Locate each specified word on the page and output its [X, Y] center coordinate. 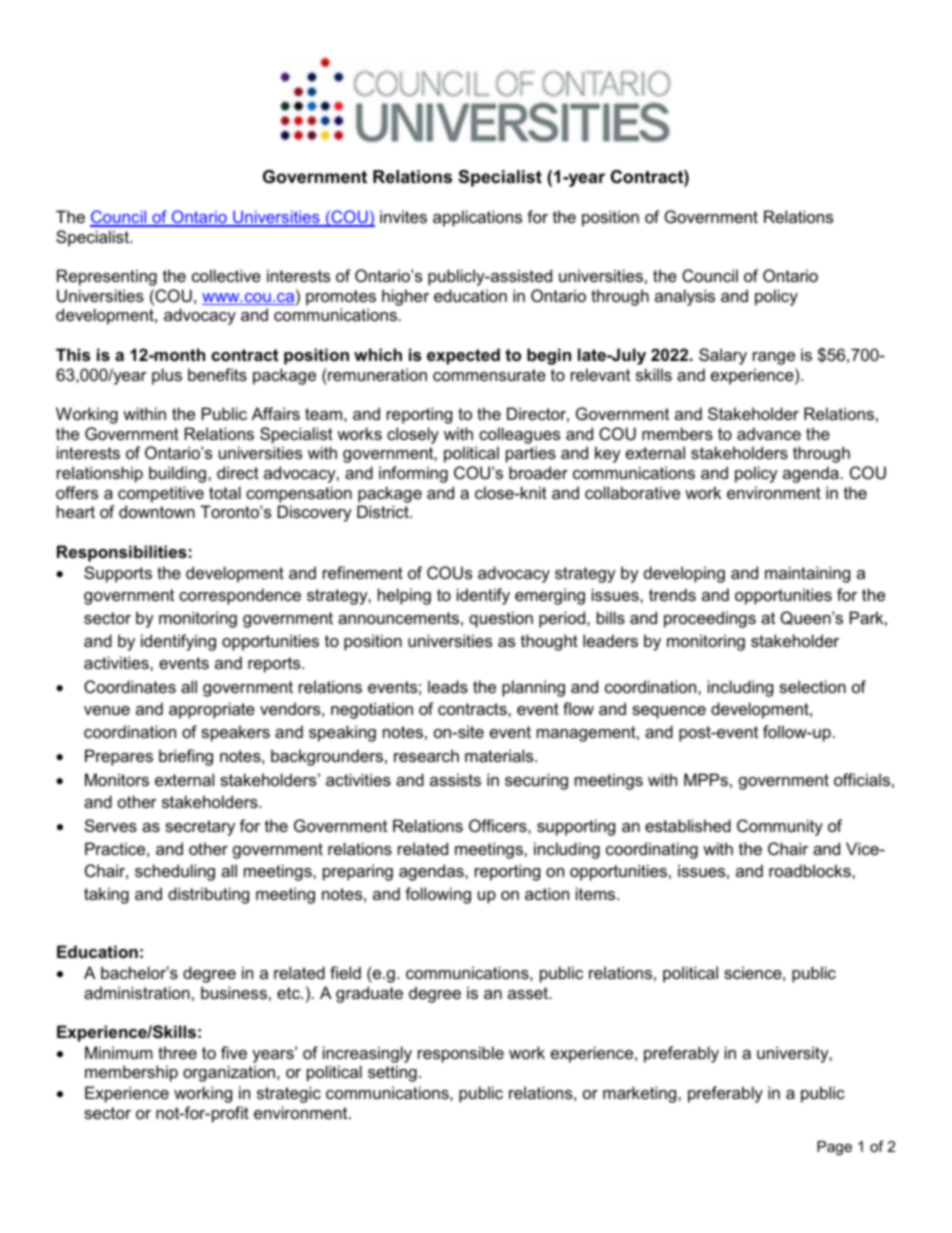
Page [834, 1148]
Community [780, 827]
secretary [200, 828]
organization [229, 1073]
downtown [157, 511]
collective [226, 275]
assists [455, 779]
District [384, 511]
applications [477, 218]
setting [392, 1073]
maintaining [807, 574]
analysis [685, 297]
